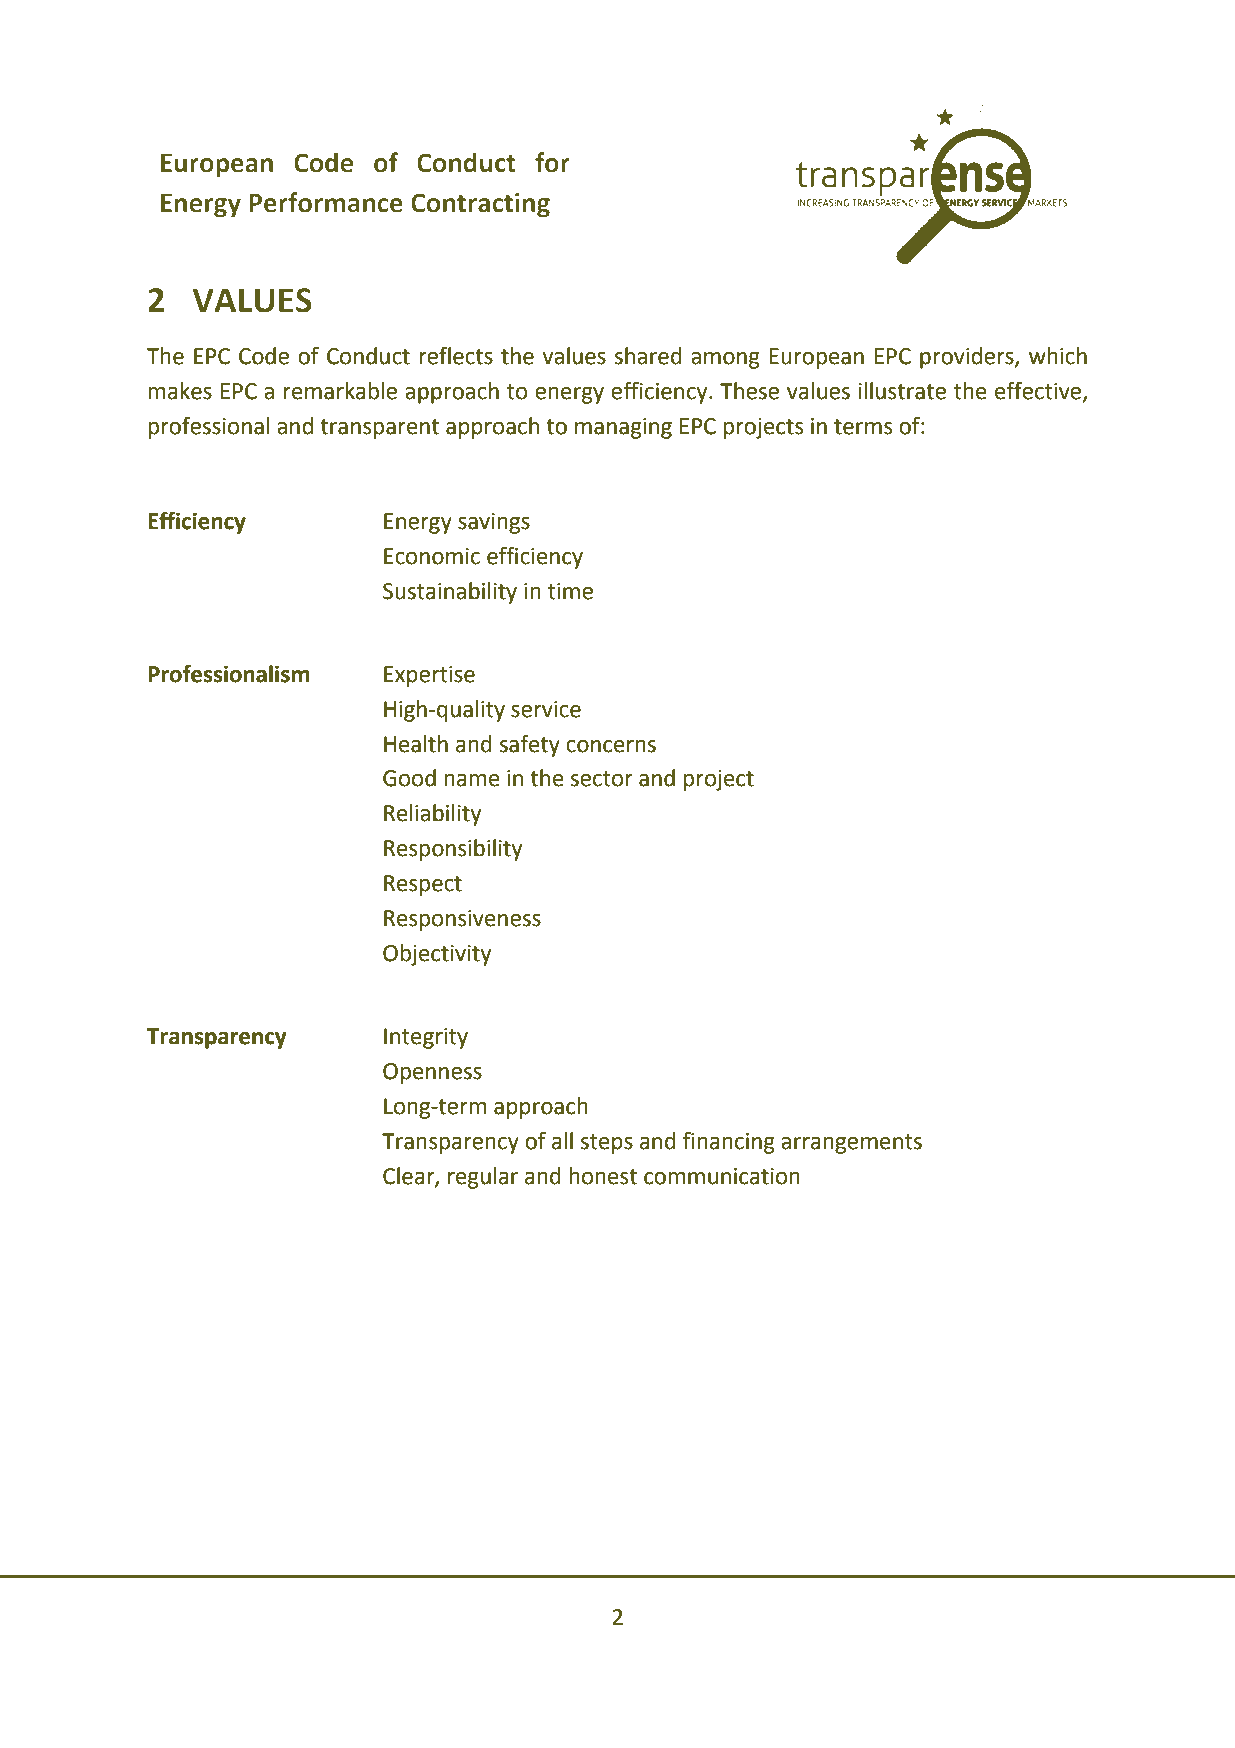 This document has height=1748, width=1235. I want to click on transparent, so click(379, 429).
